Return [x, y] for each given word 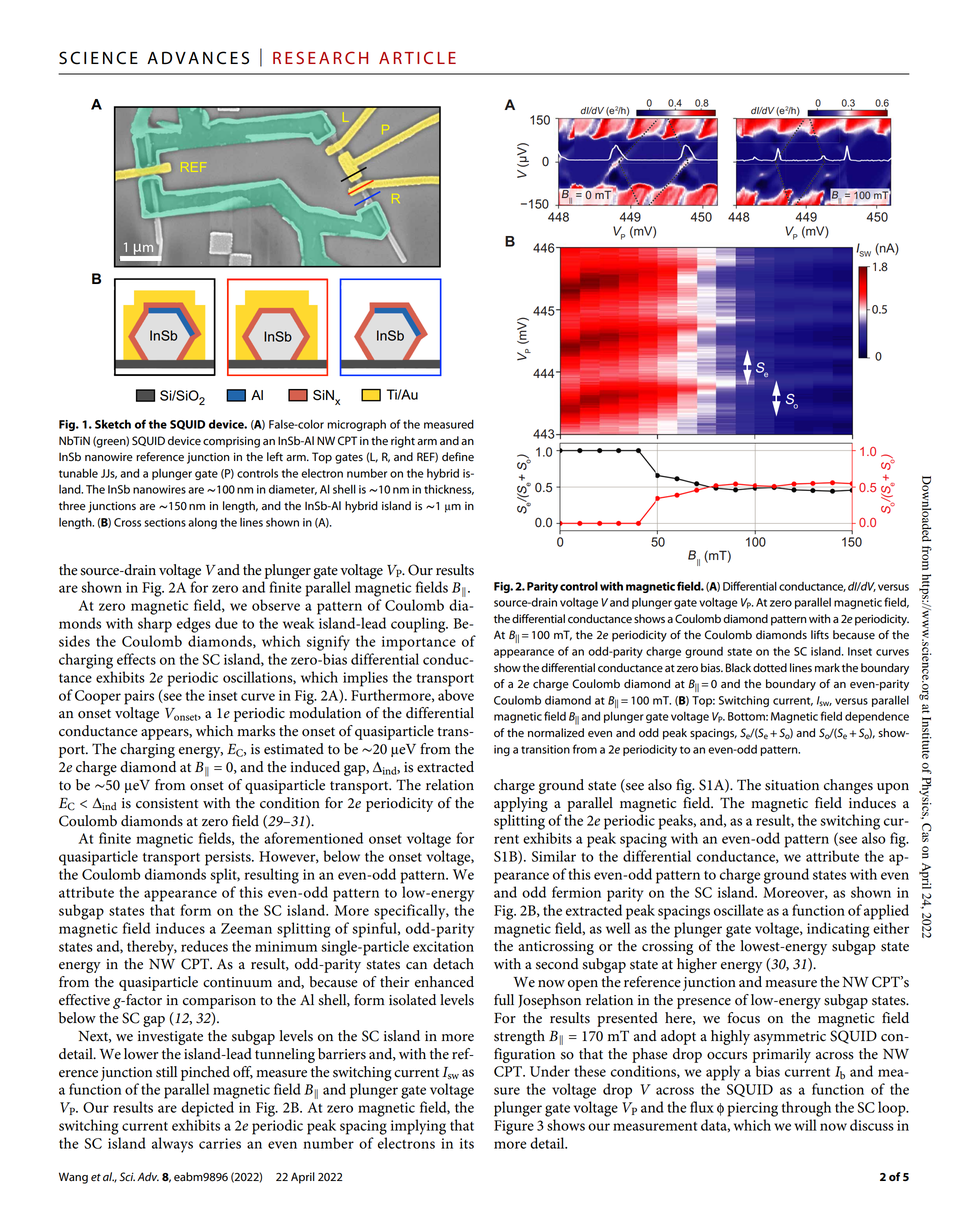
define [458, 457]
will [805, 1125]
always [172, 1145]
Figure [514, 1127]
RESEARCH [320, 57]
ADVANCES [198, 58]
